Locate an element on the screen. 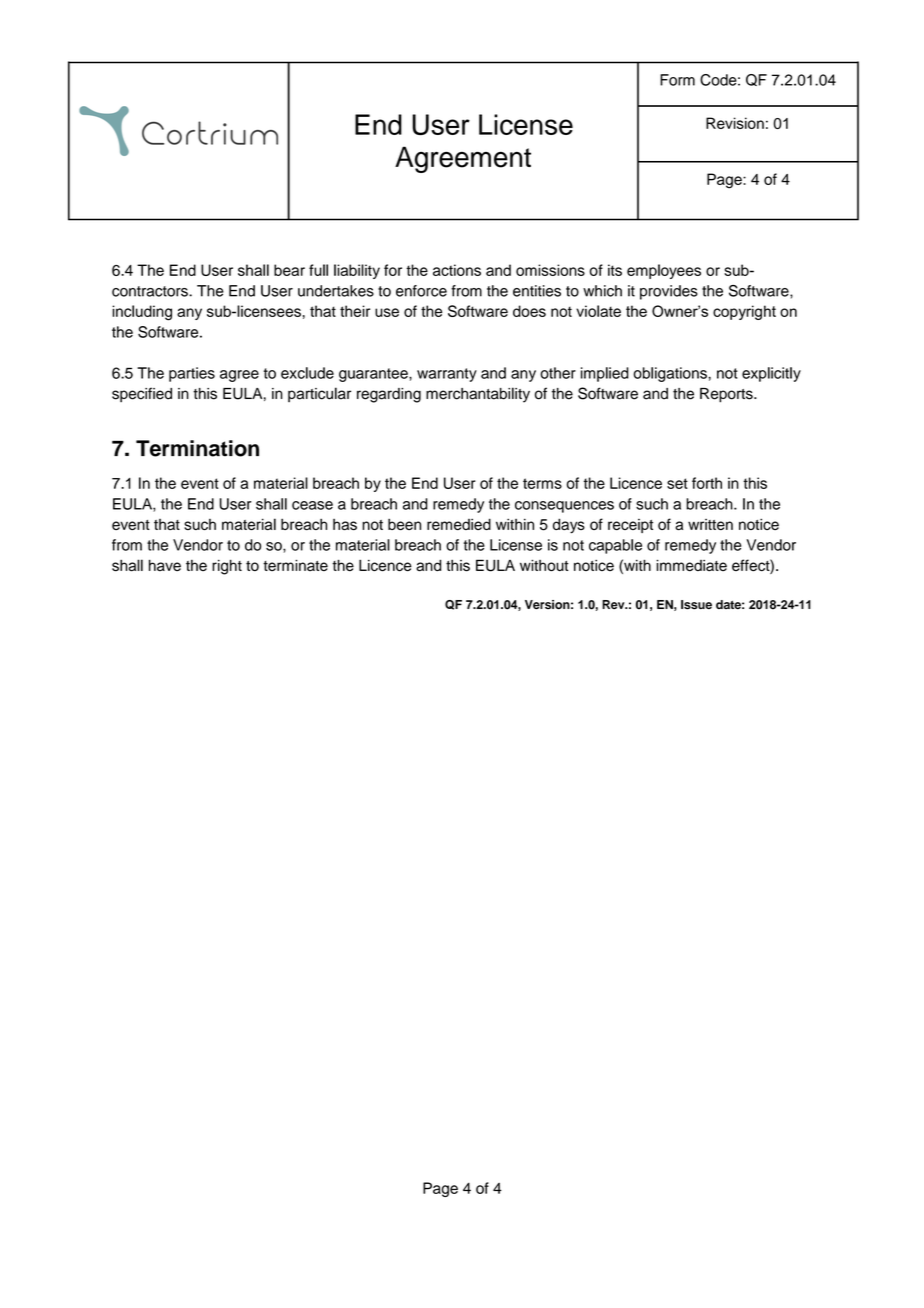 The width and height of the screenshot is (924, 1308). Termination is located at coordinates (197, 448).
